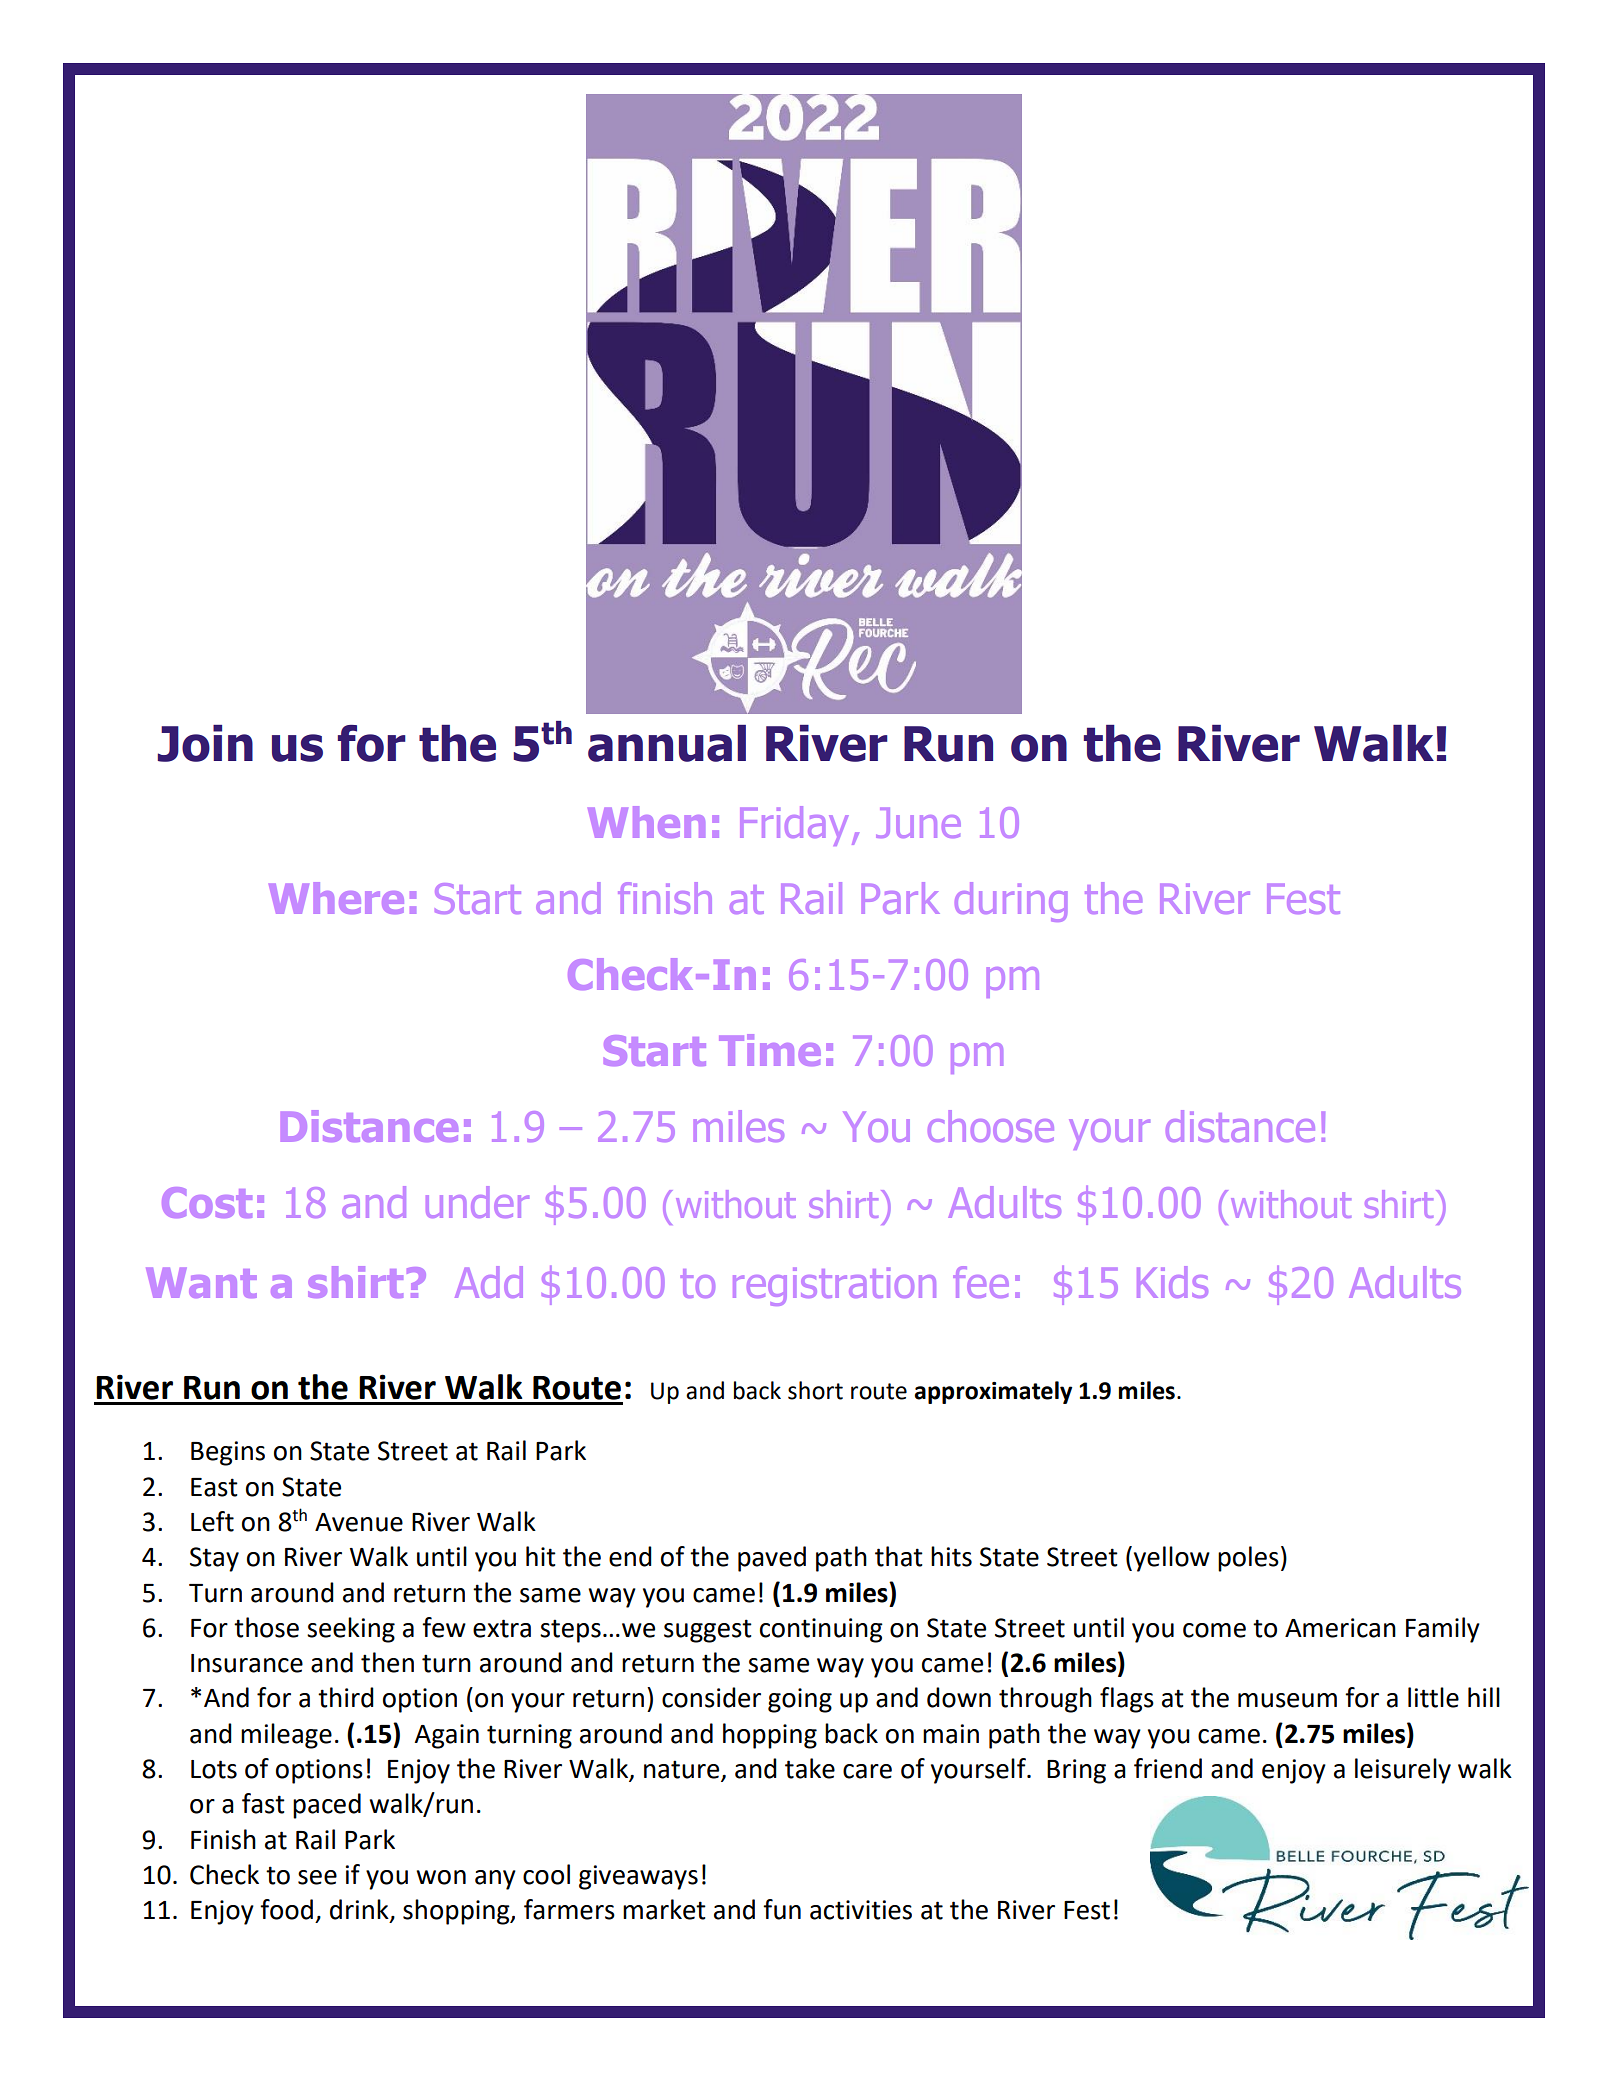  I want to click on Friday, so click(794, 826).
